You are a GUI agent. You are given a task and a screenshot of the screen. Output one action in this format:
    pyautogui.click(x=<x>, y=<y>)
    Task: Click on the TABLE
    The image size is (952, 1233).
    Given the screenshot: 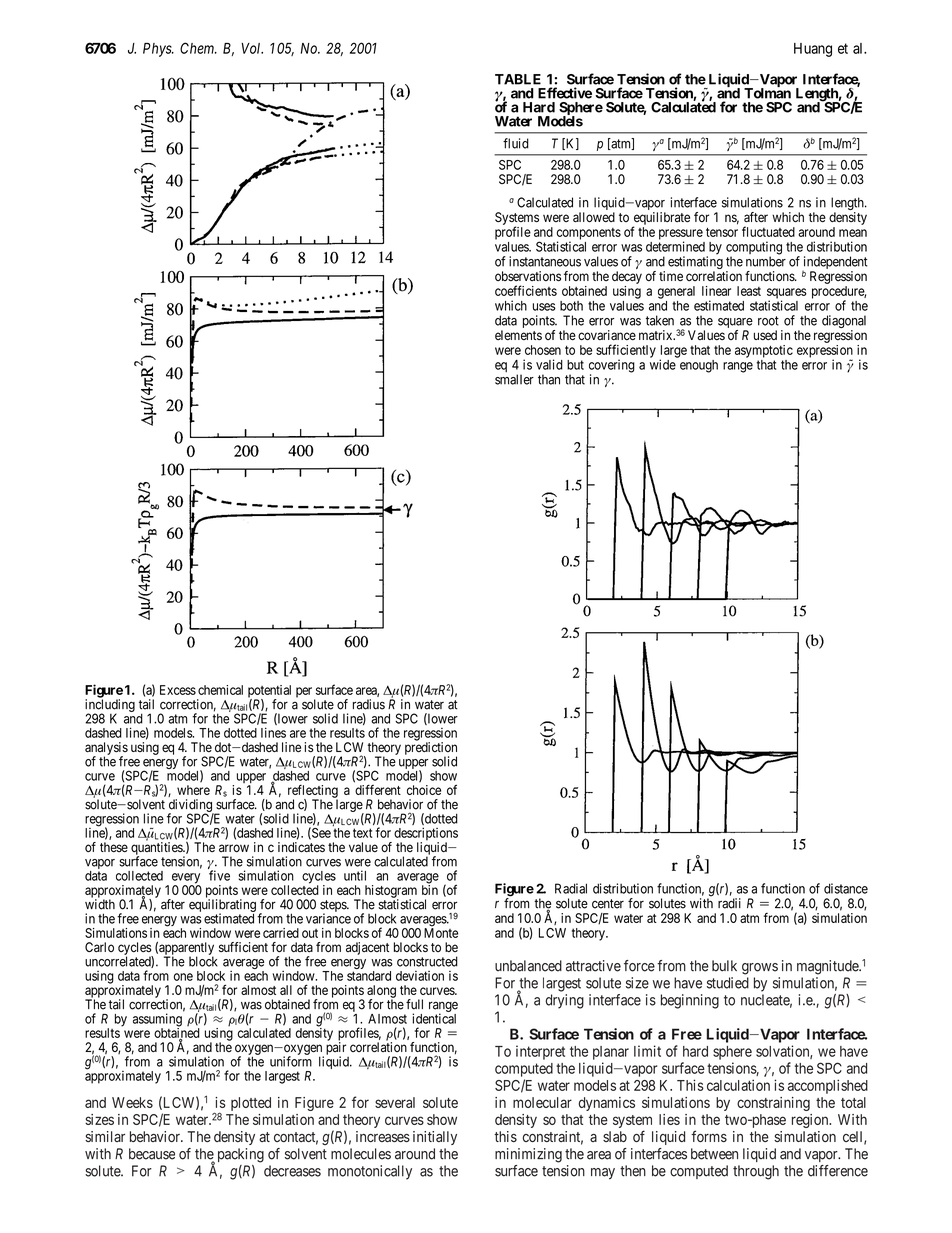 What is the action you would take?
    pyautogui.click(x=518, y=79)
